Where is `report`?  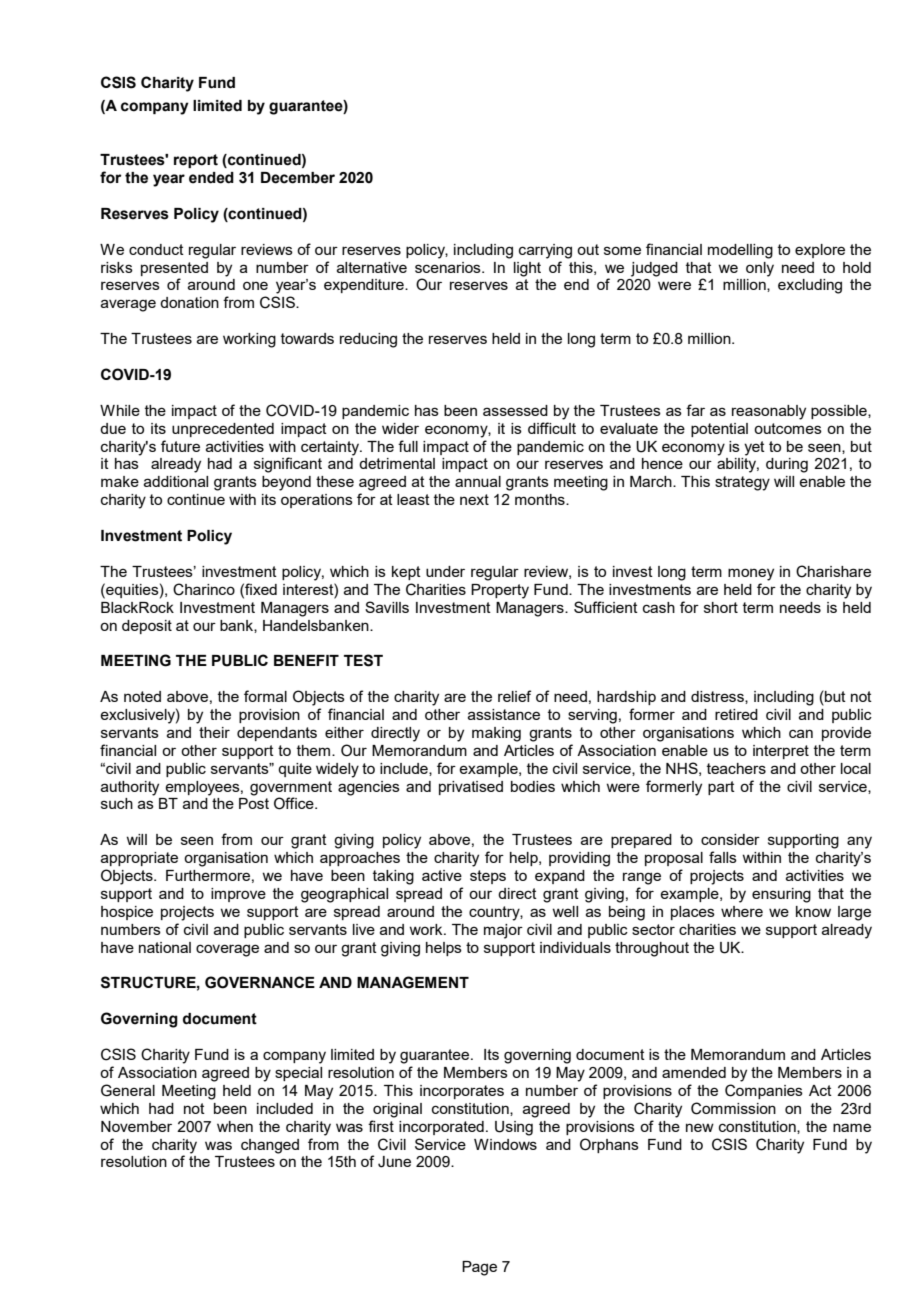
report is located at coordinates (196, 161).
